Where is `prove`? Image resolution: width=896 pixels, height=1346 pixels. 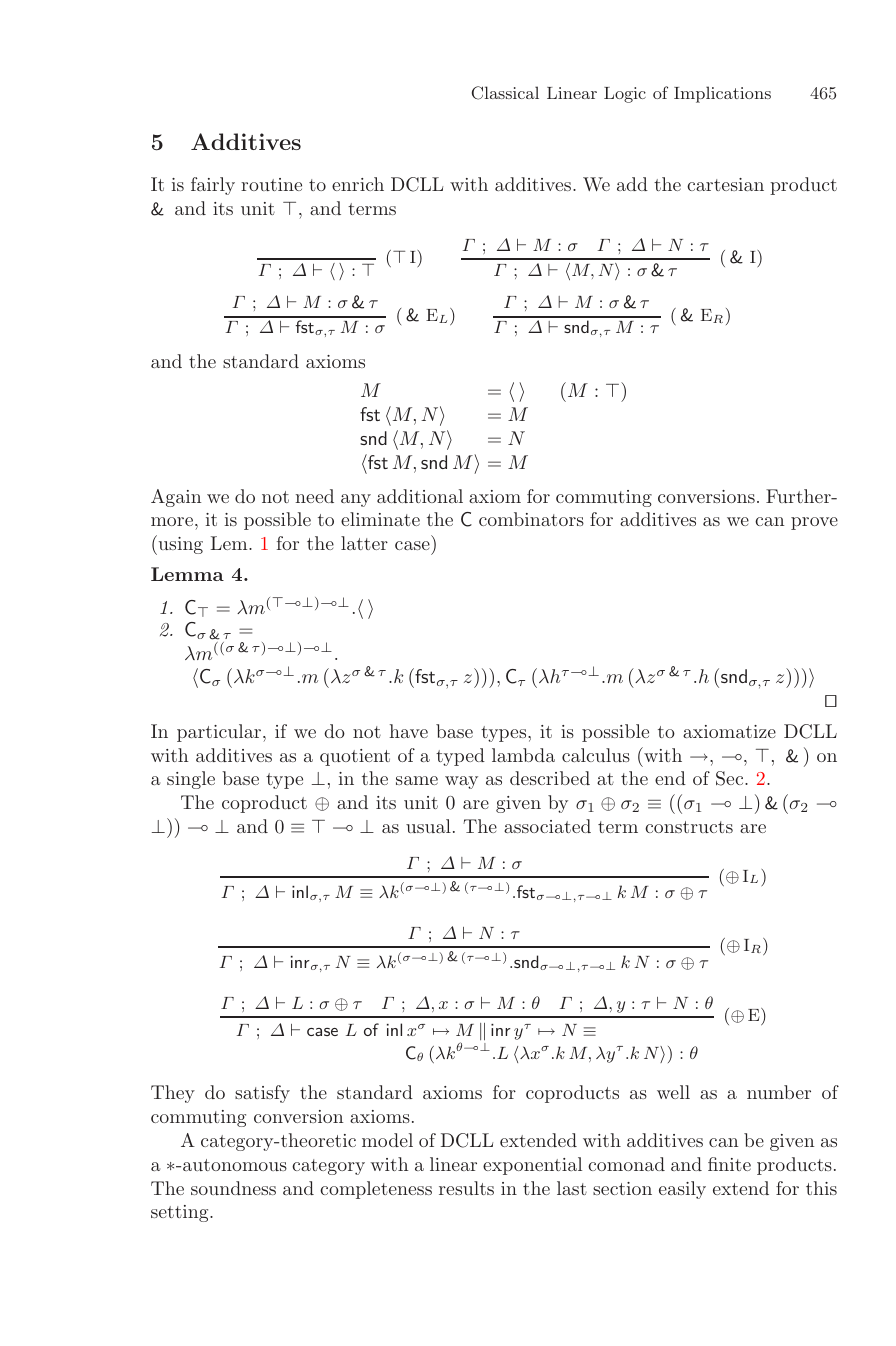 prove is located at coordinates (814, 523).
